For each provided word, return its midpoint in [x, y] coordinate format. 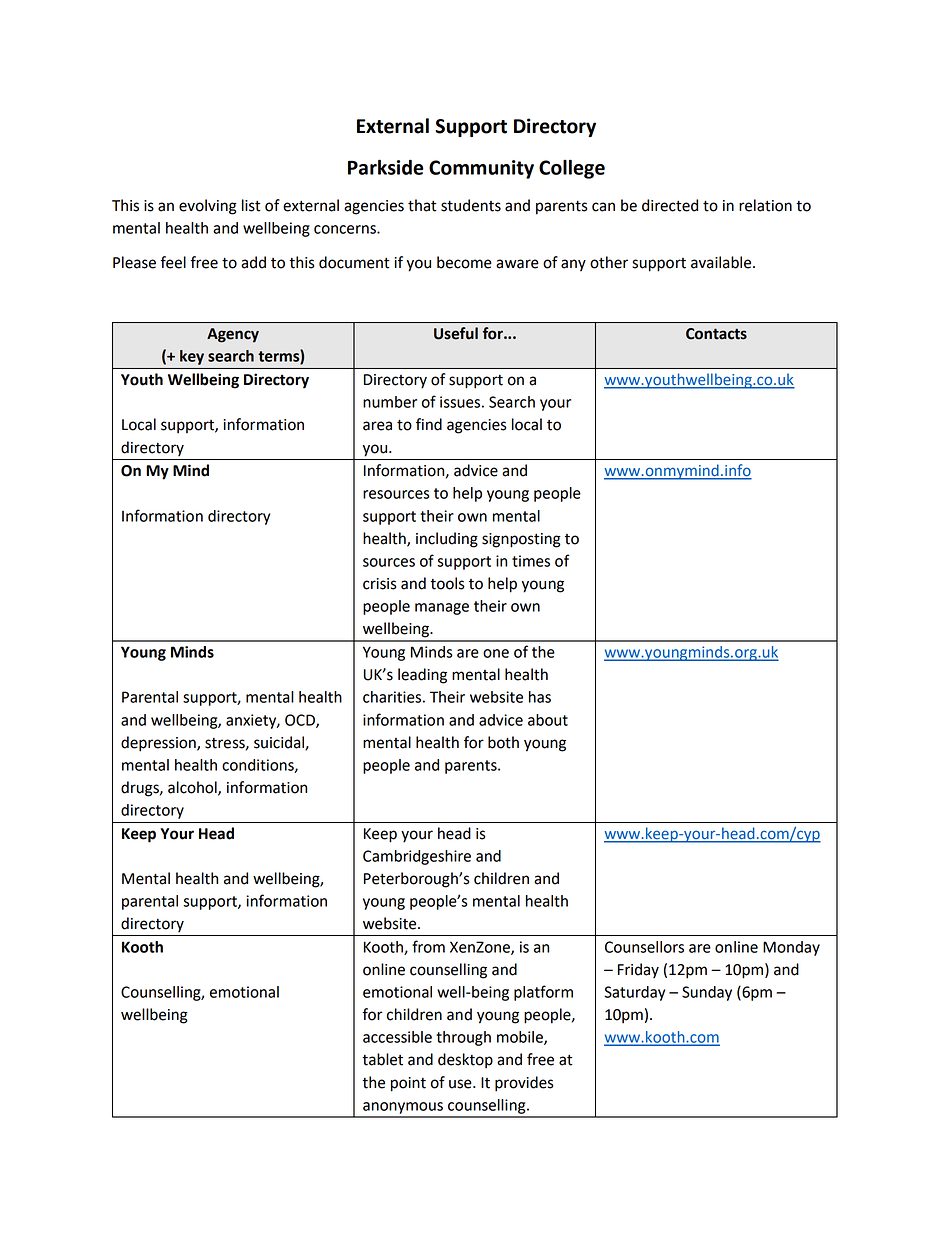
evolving [208, 207]
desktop [465, 1061]
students [471, 205]
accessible [397, 1037]
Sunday [707, 993]
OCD [301, 721]
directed [670, 205]
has [540, 697]
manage [442, 609]
